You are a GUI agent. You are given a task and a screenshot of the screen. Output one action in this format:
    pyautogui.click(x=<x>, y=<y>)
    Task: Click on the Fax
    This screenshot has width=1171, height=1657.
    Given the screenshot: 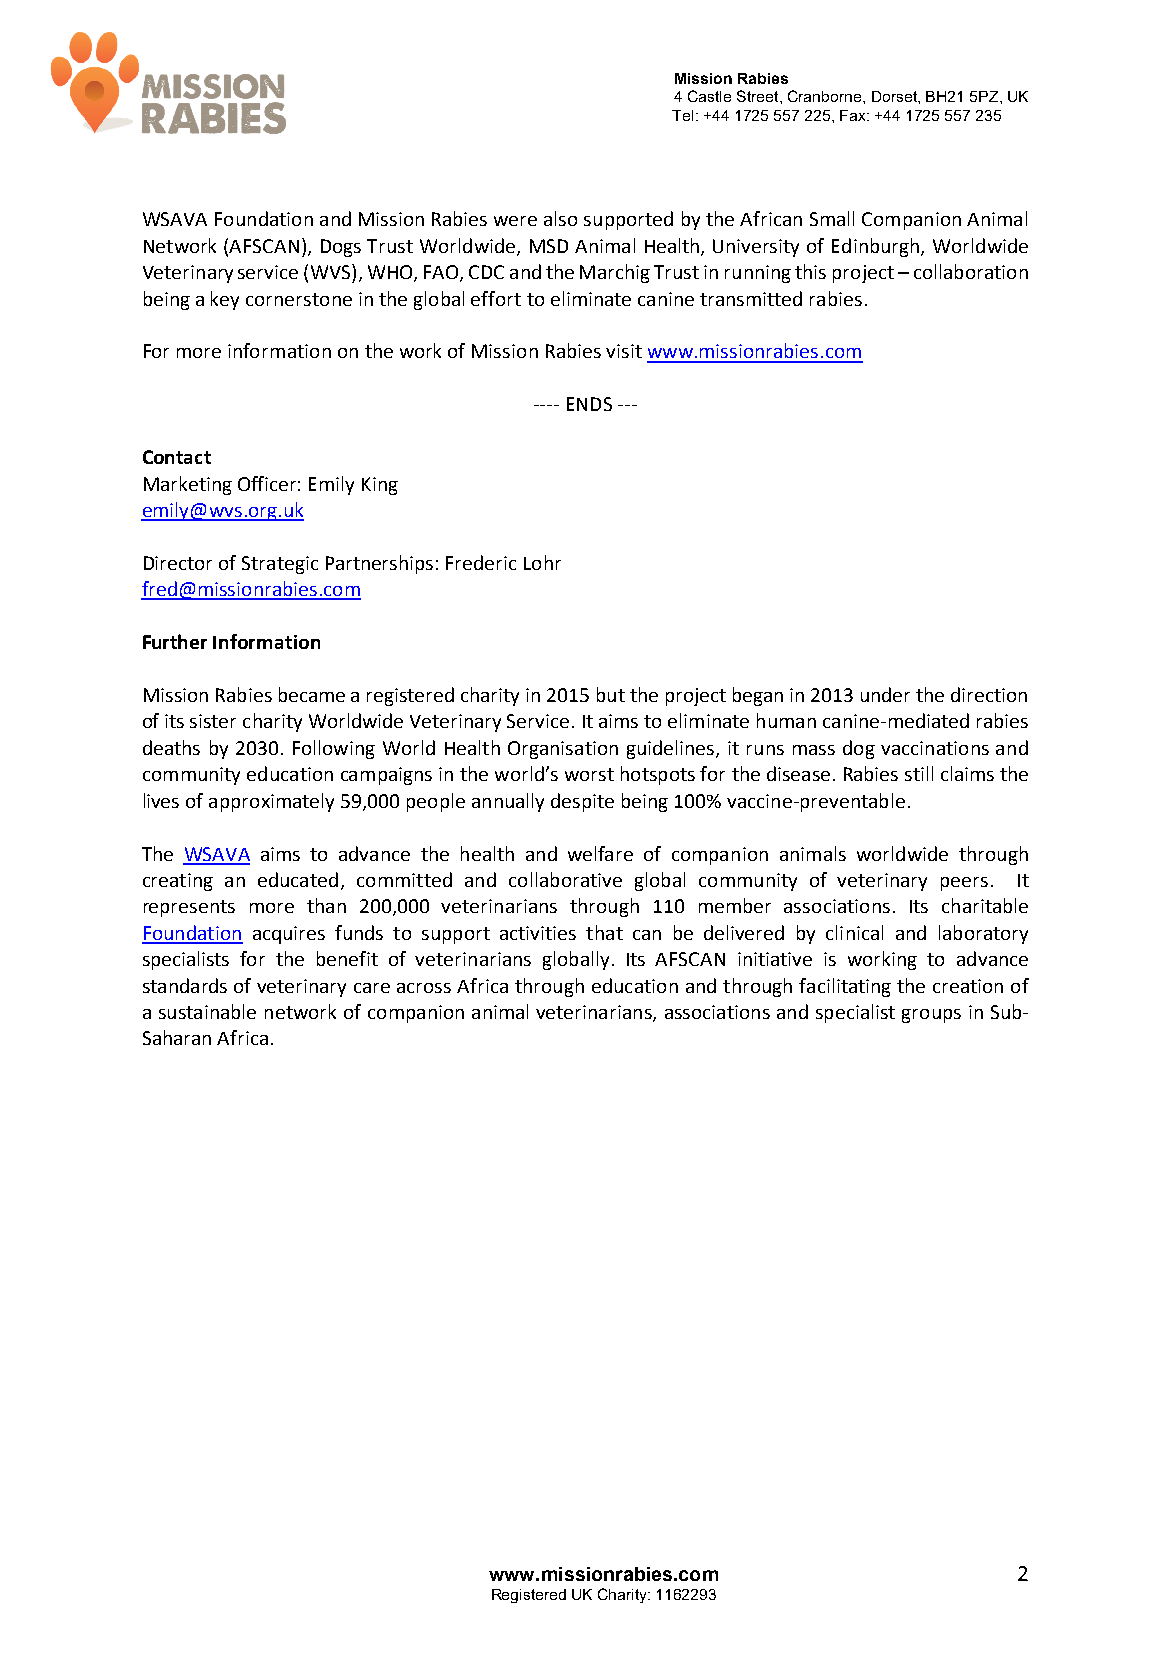 What is the action you would take?
    pyautogui.click(x=854, y=115)
